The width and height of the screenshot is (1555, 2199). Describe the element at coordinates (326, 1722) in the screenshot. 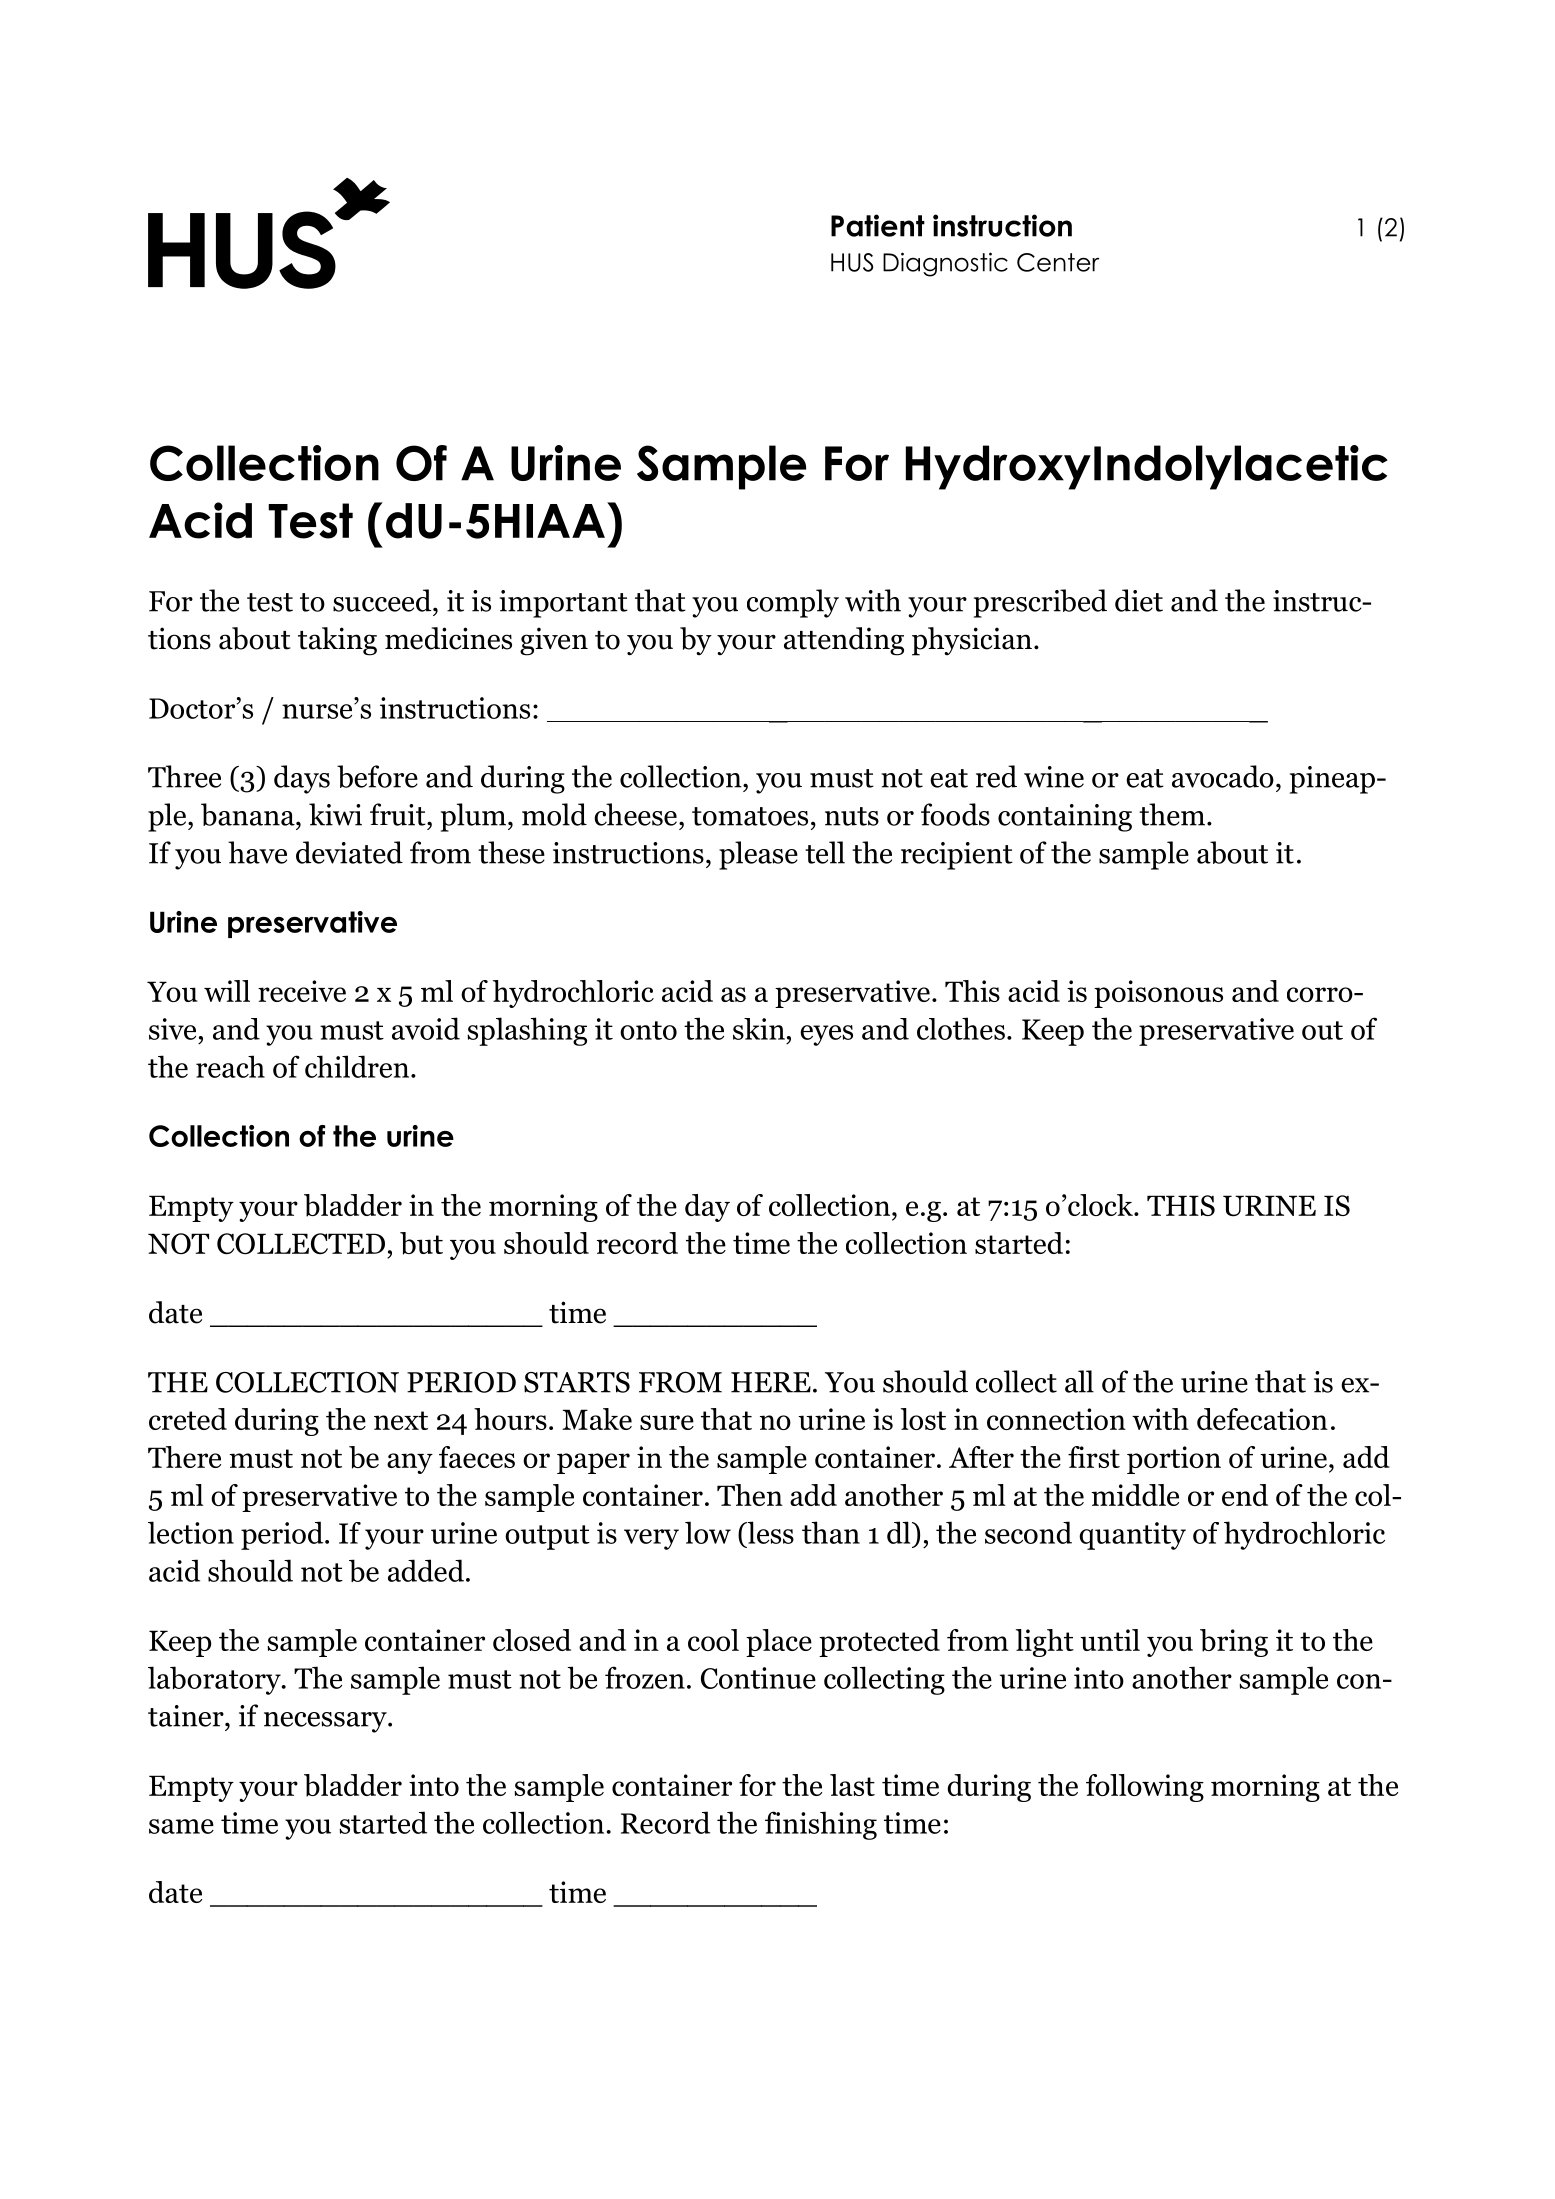

I see `necessary` at that location.
